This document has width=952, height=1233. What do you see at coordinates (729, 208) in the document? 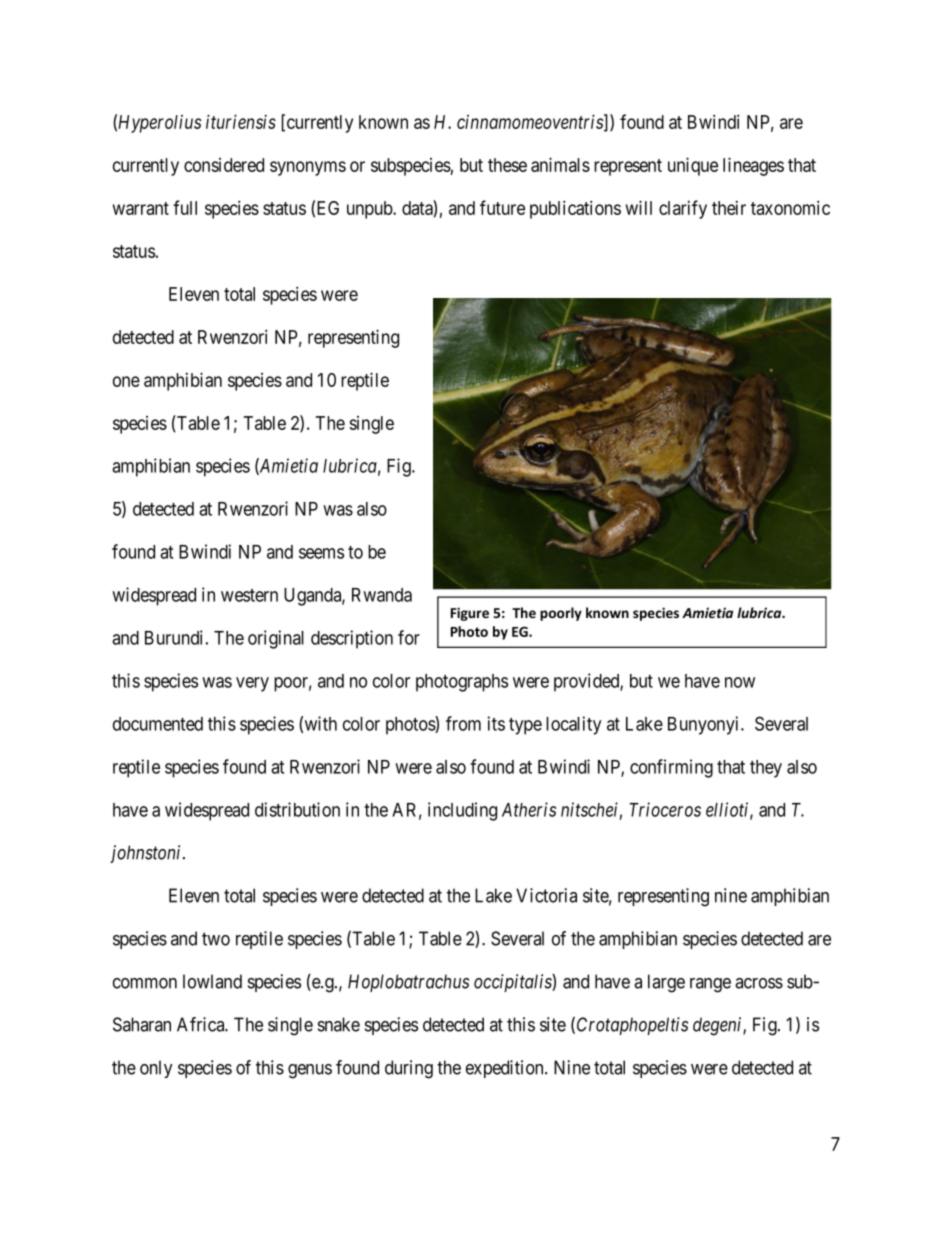
I see `their` at bounding box center [729, 208].
